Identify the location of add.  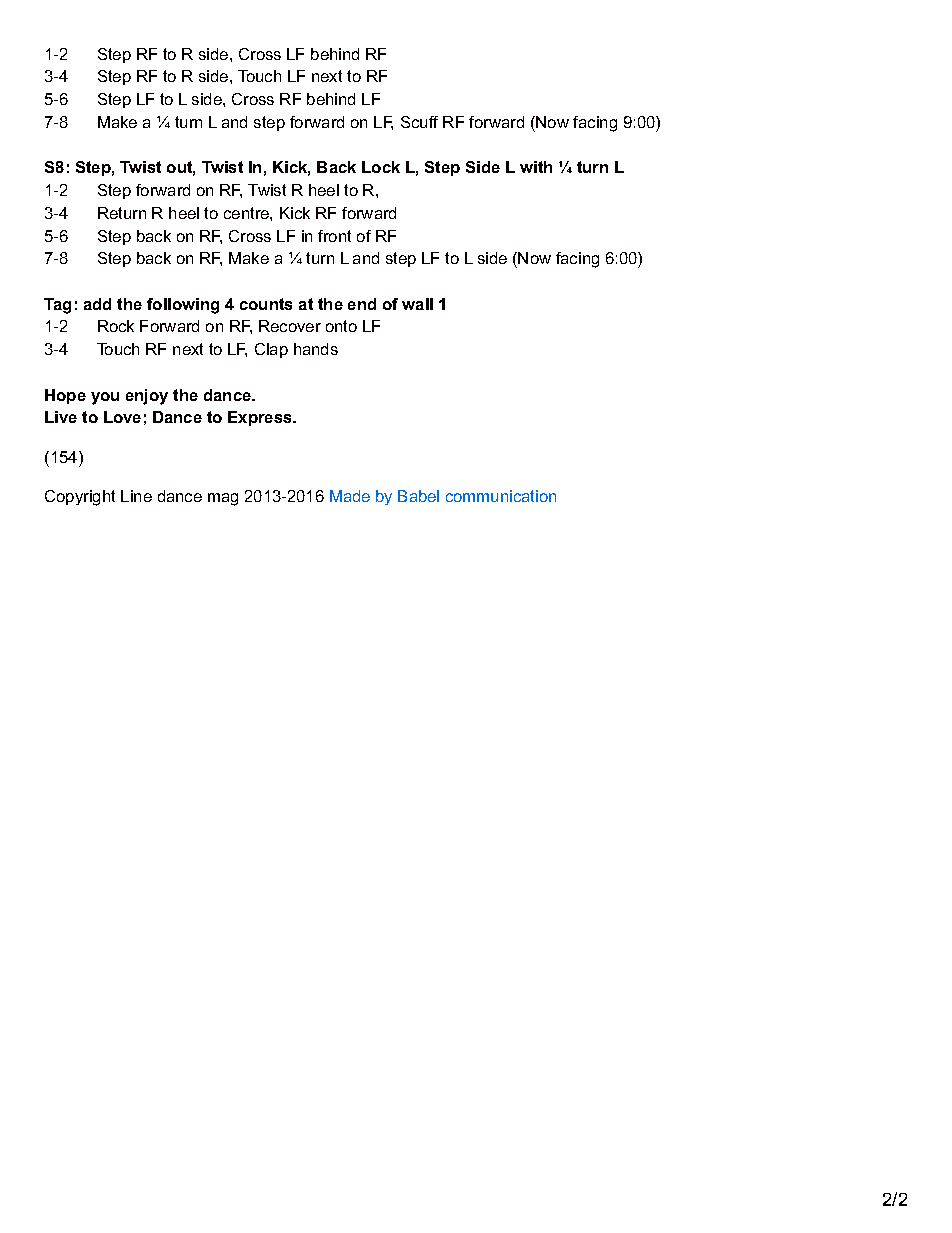
(97, 304).
